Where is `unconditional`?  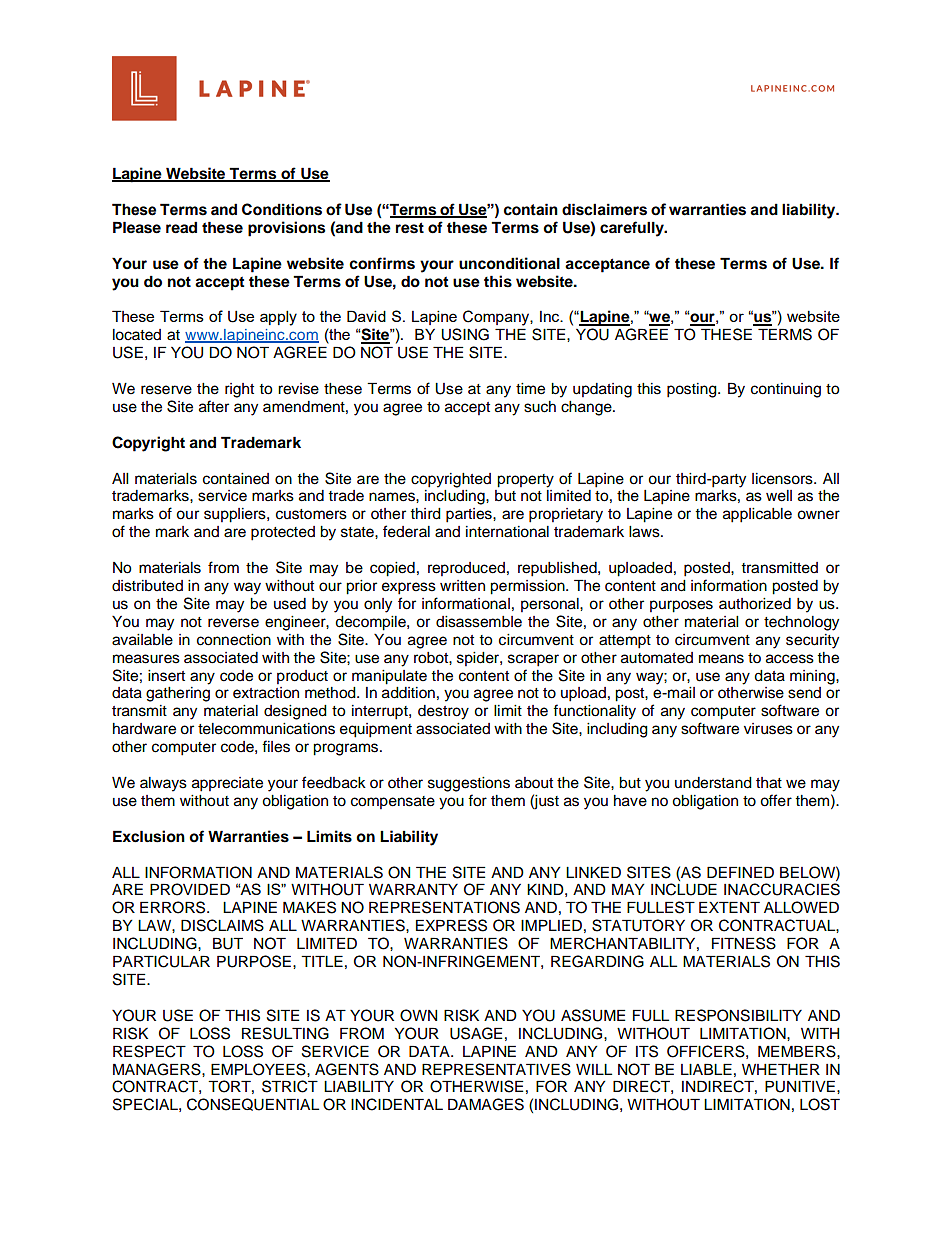
unconditional is located at coordinates (509, 263).
